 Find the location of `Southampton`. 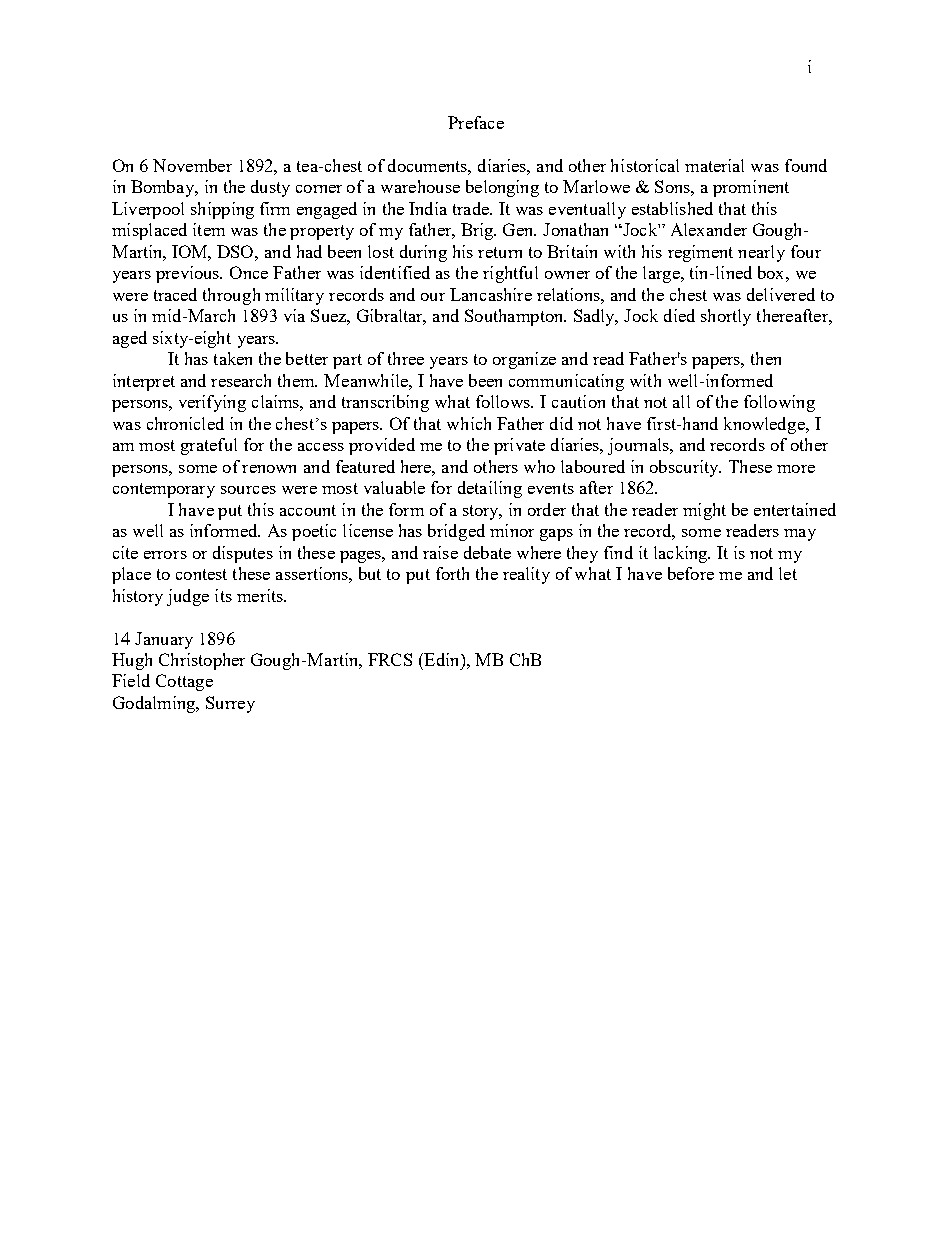

Southampton is located at coordinates (515, 317).
